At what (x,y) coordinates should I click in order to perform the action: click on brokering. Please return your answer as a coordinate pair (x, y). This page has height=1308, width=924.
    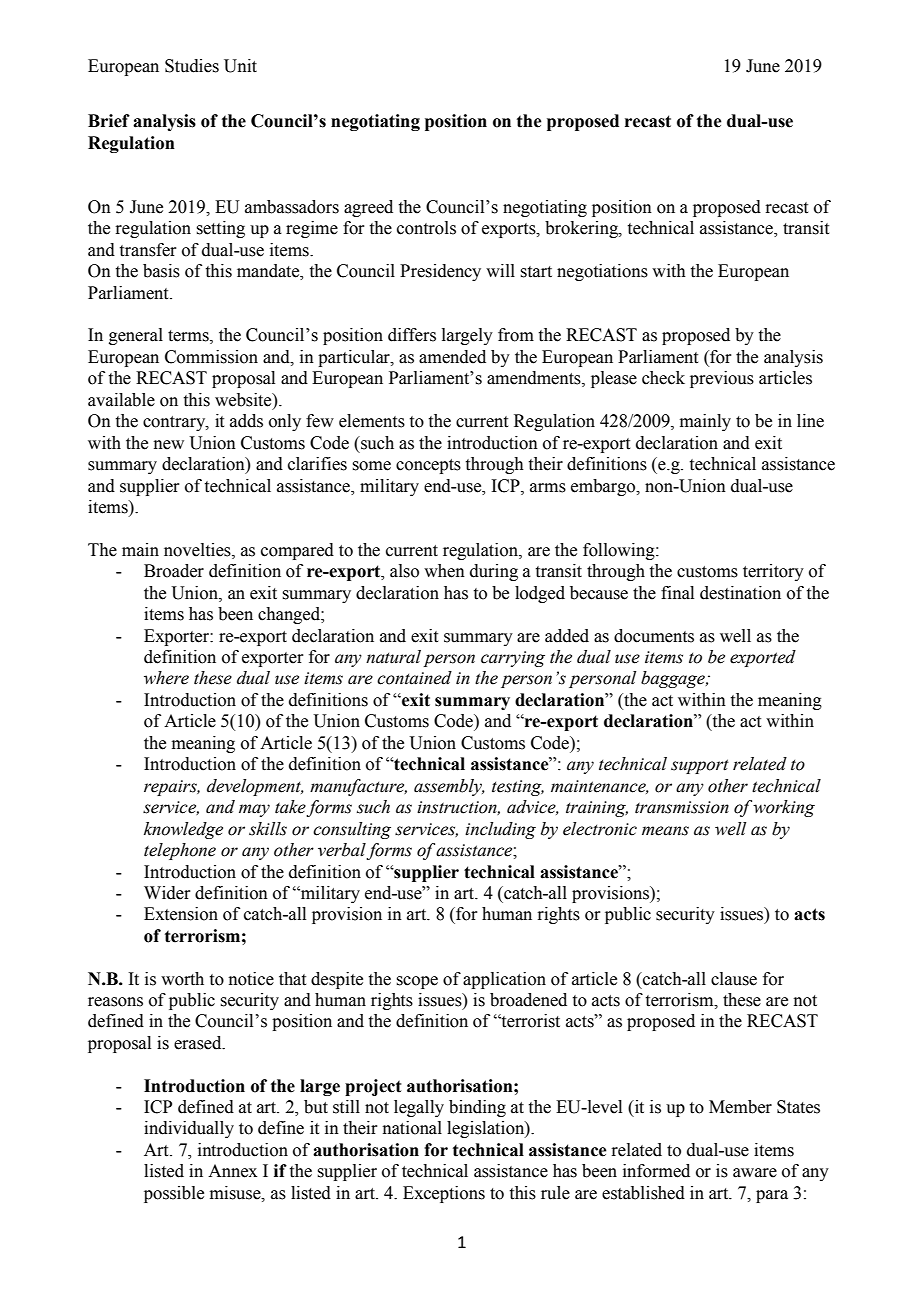
    Looking at the image, I should click on (582, 229).
